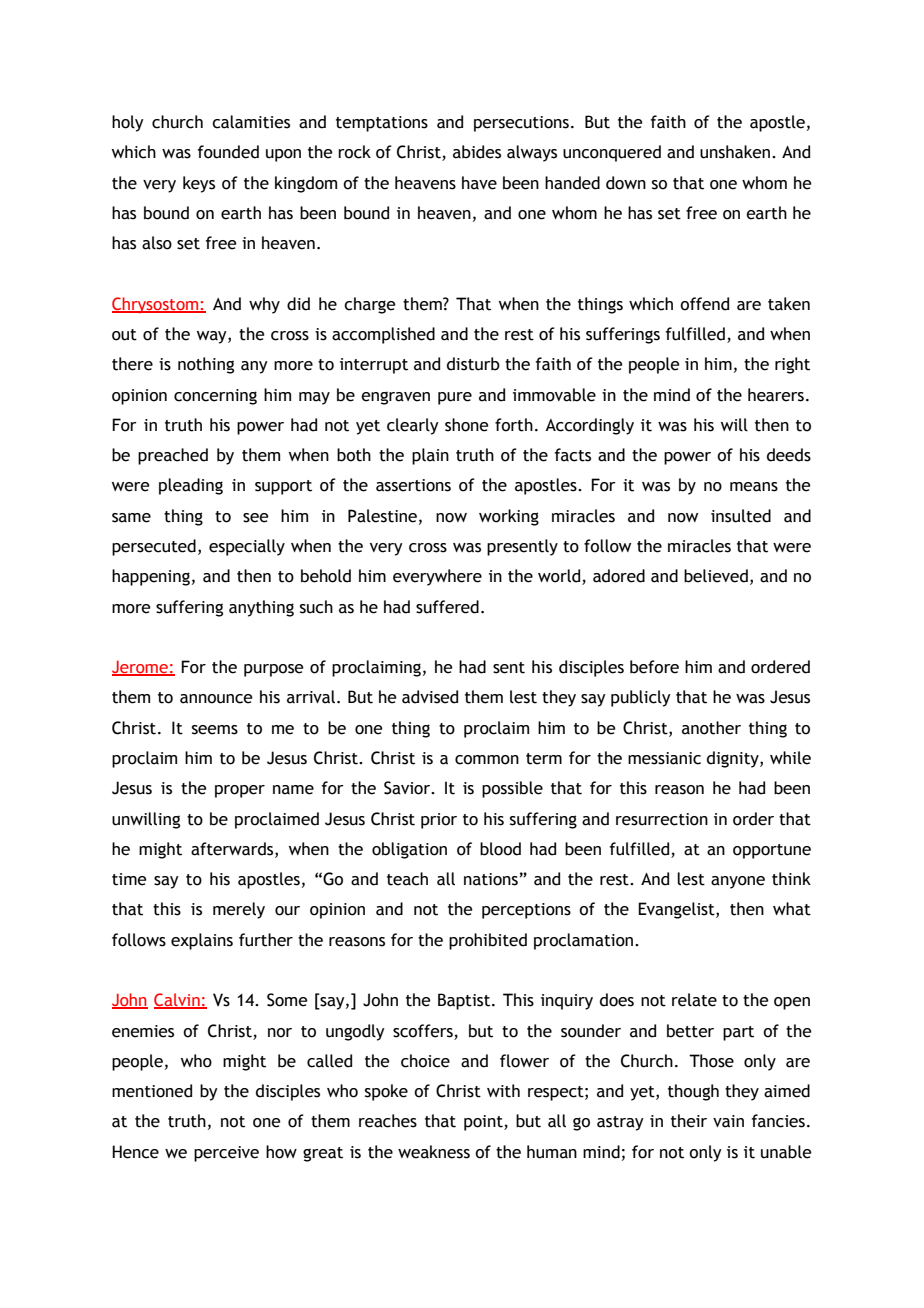 The width and height of the image is (924, 1308). Describe the element at coordinates (228, 152) in the image. I see `founded` at that location.
